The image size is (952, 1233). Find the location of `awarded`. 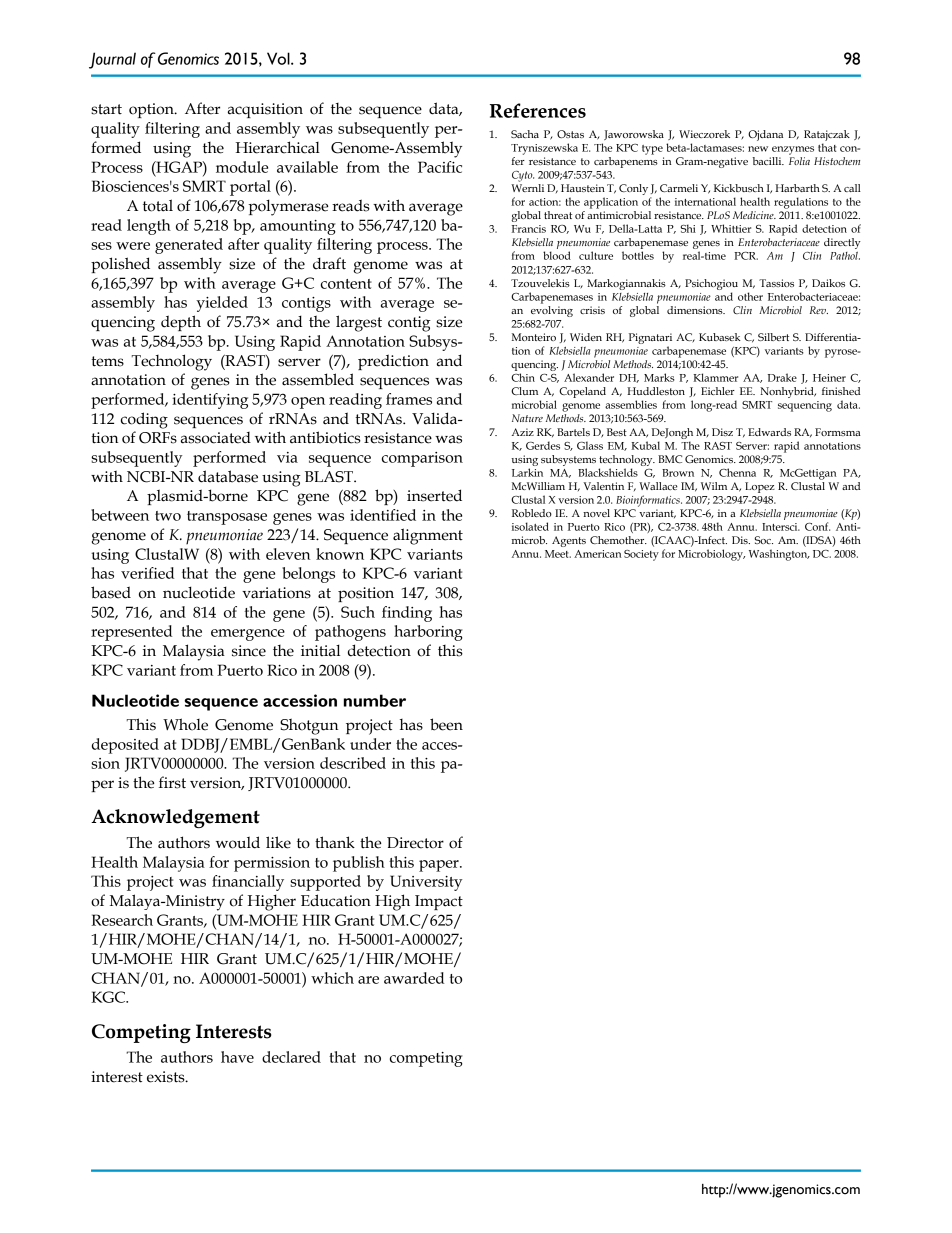

awarded is located at coordinates (414, 978).
